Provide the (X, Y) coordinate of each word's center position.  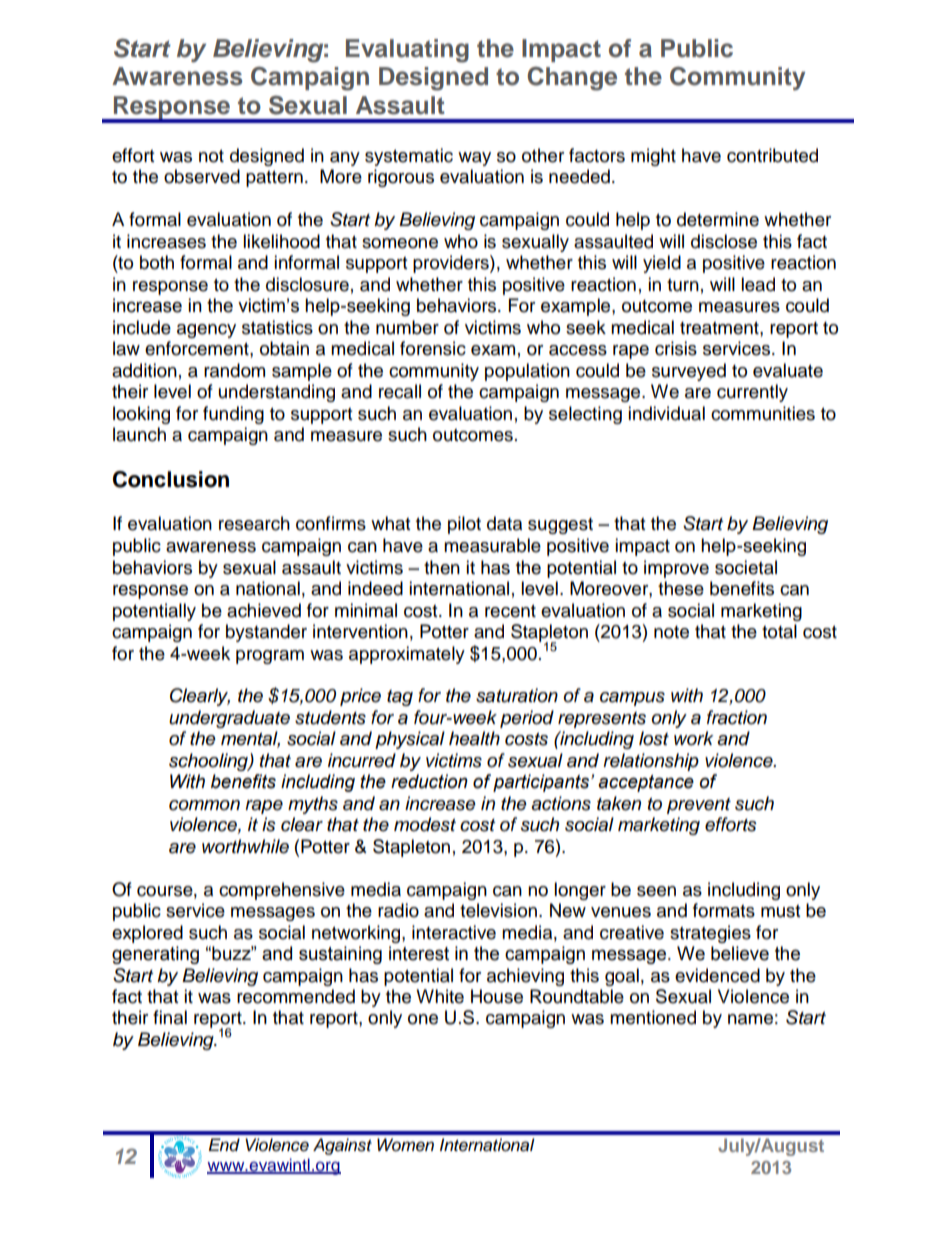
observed (202, 176)
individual (666, 413)
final (170, 1017)
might (653, 157)
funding (233, 415)
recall (400, 391)
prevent (699, 806)
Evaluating (407, 51)
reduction (429, 781)
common (204, 805)
